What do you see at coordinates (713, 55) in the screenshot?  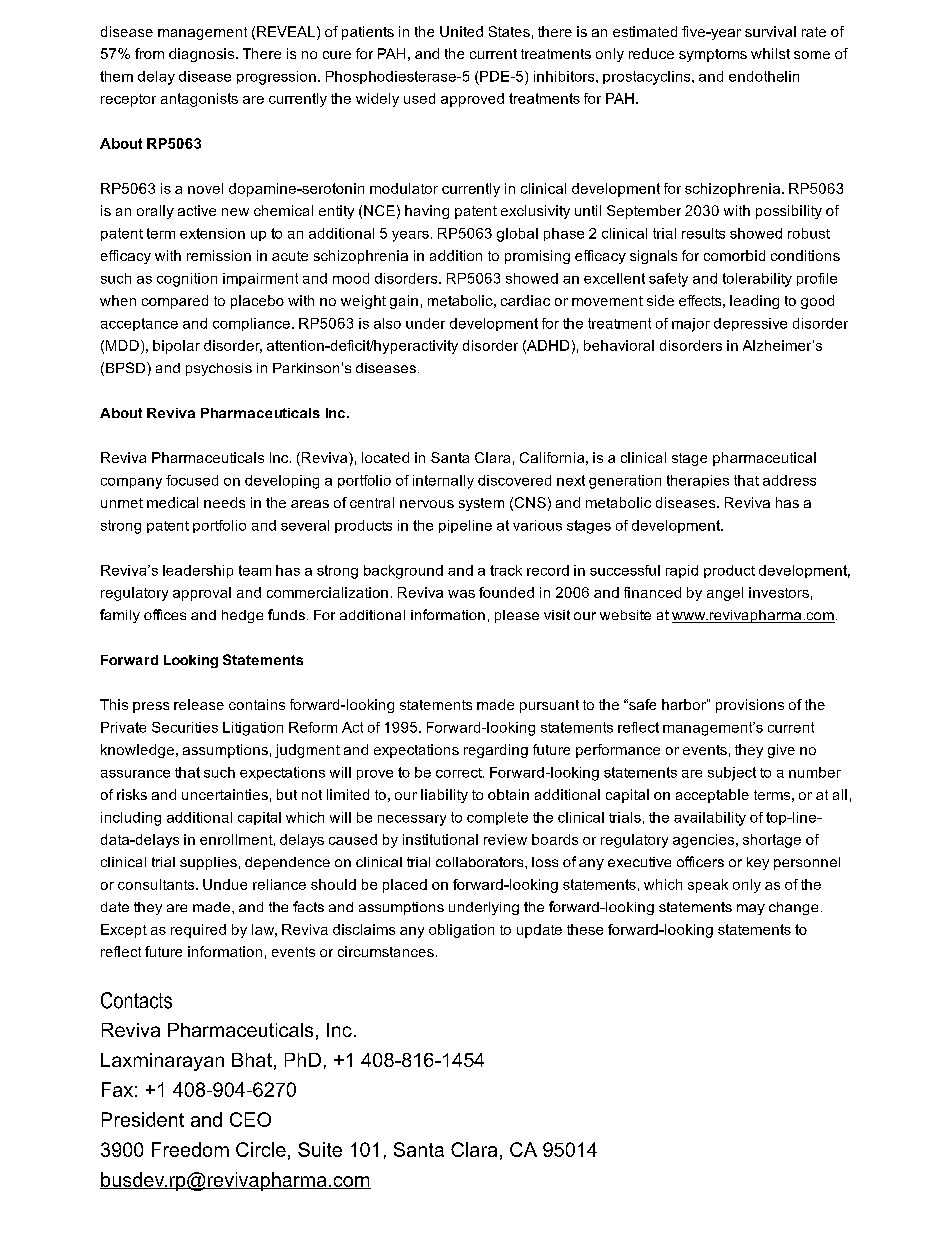 I see `symptoms` at bounding box center [713, 55].
